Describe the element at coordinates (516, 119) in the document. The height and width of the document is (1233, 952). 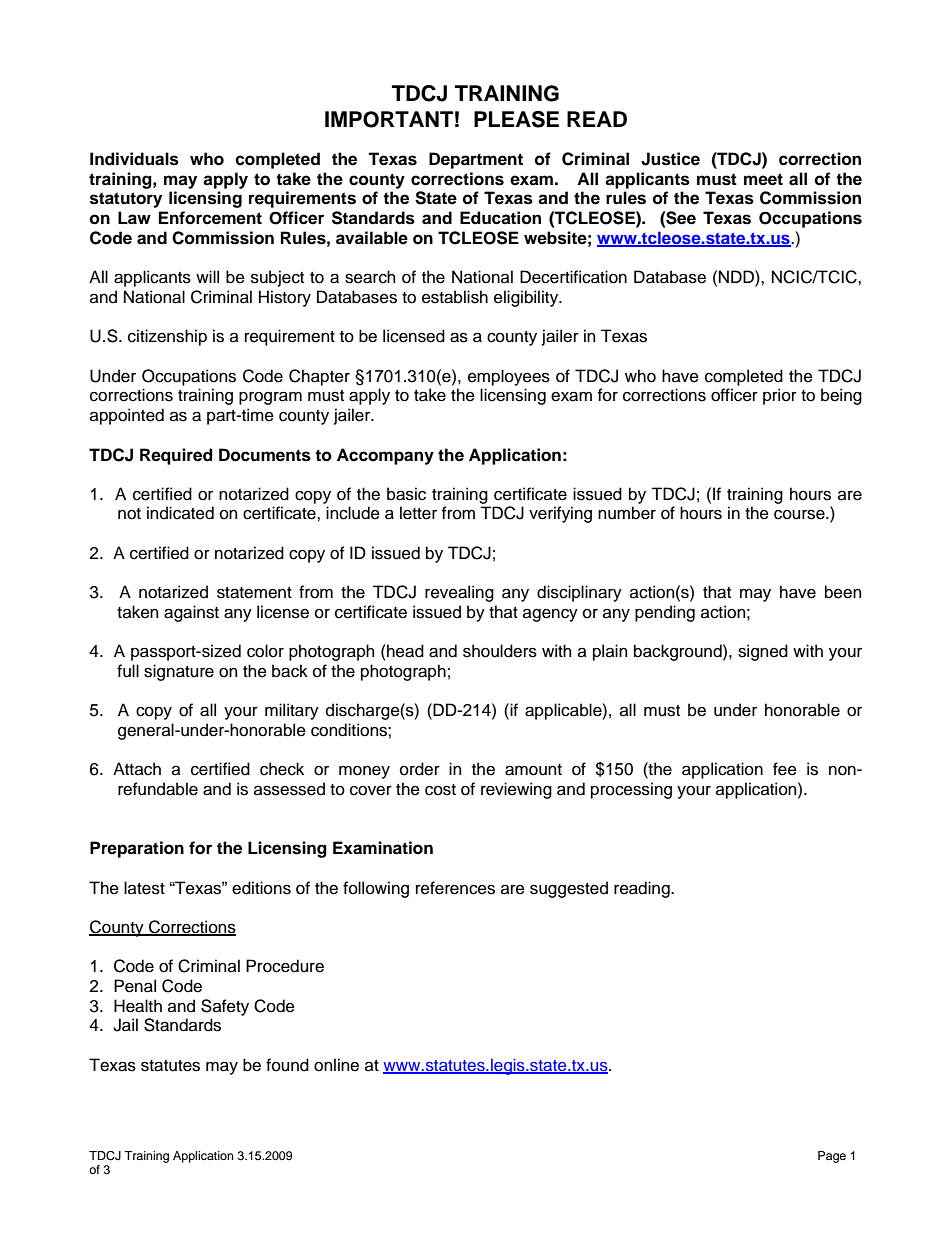
I see `PLEASE` at that location.
